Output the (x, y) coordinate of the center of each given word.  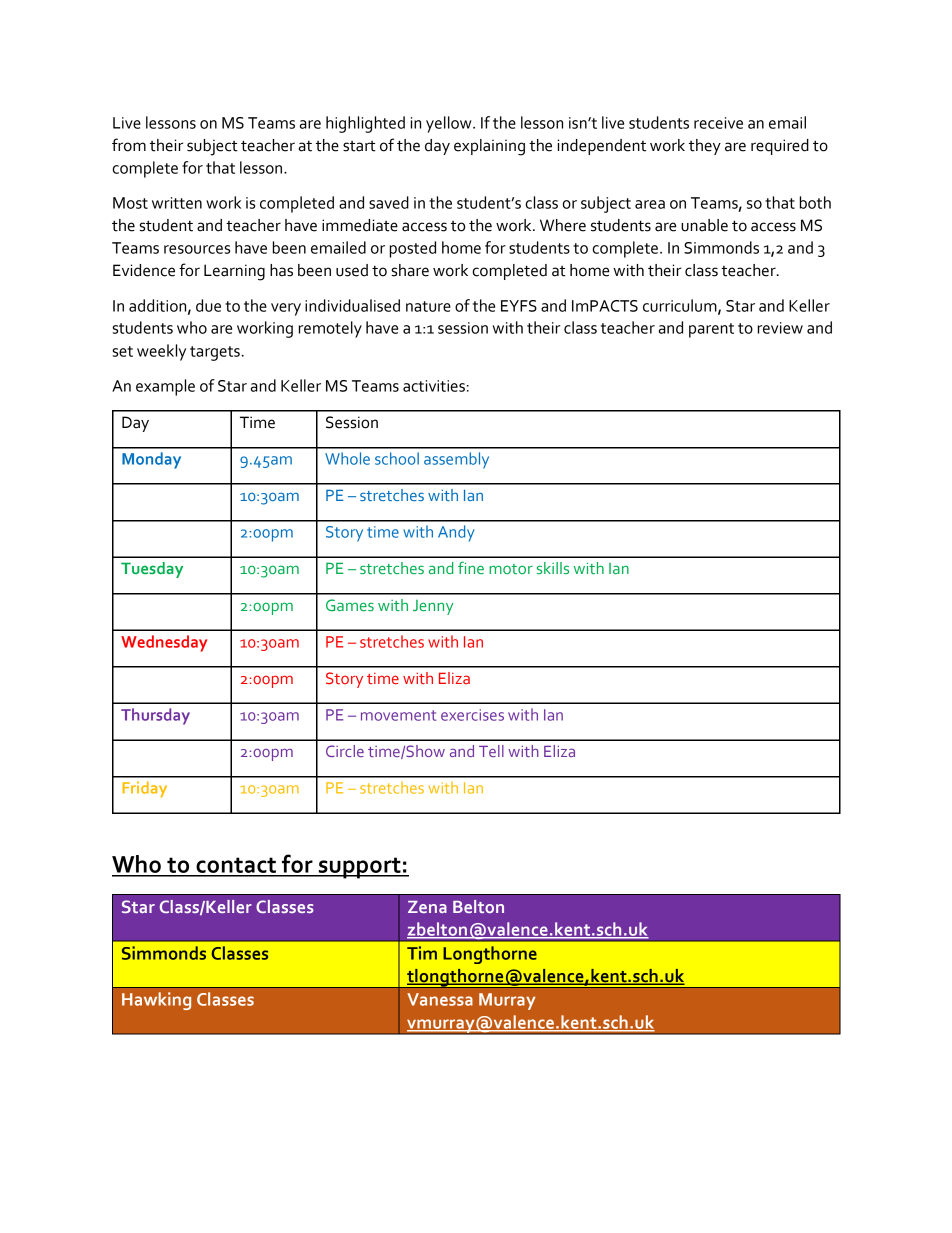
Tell (491, 751)
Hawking (156, 1001)
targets (215, 353)
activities (434, 386)
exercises (472, 715)
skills (553, 568)
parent (711, 330)
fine (471, 567)
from (129, 145)
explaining (489, 147)
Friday (144, 789)
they (705, 147)
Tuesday (152, 570)
